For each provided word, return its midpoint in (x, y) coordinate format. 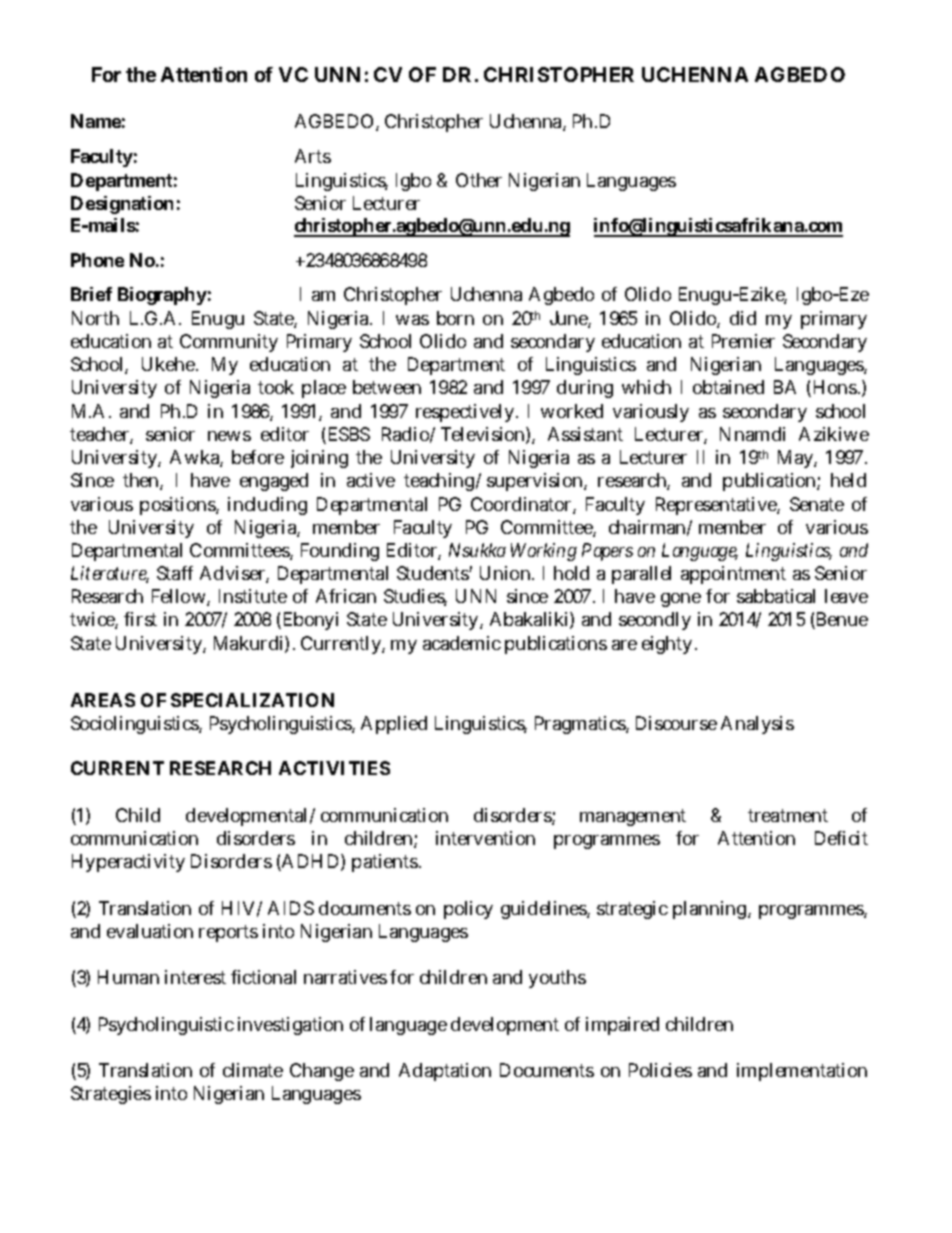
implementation (802, 1072)
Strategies (111, 1095)
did (743, 318)
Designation (122, 205)
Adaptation (445, 1072)
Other (479, 180)
